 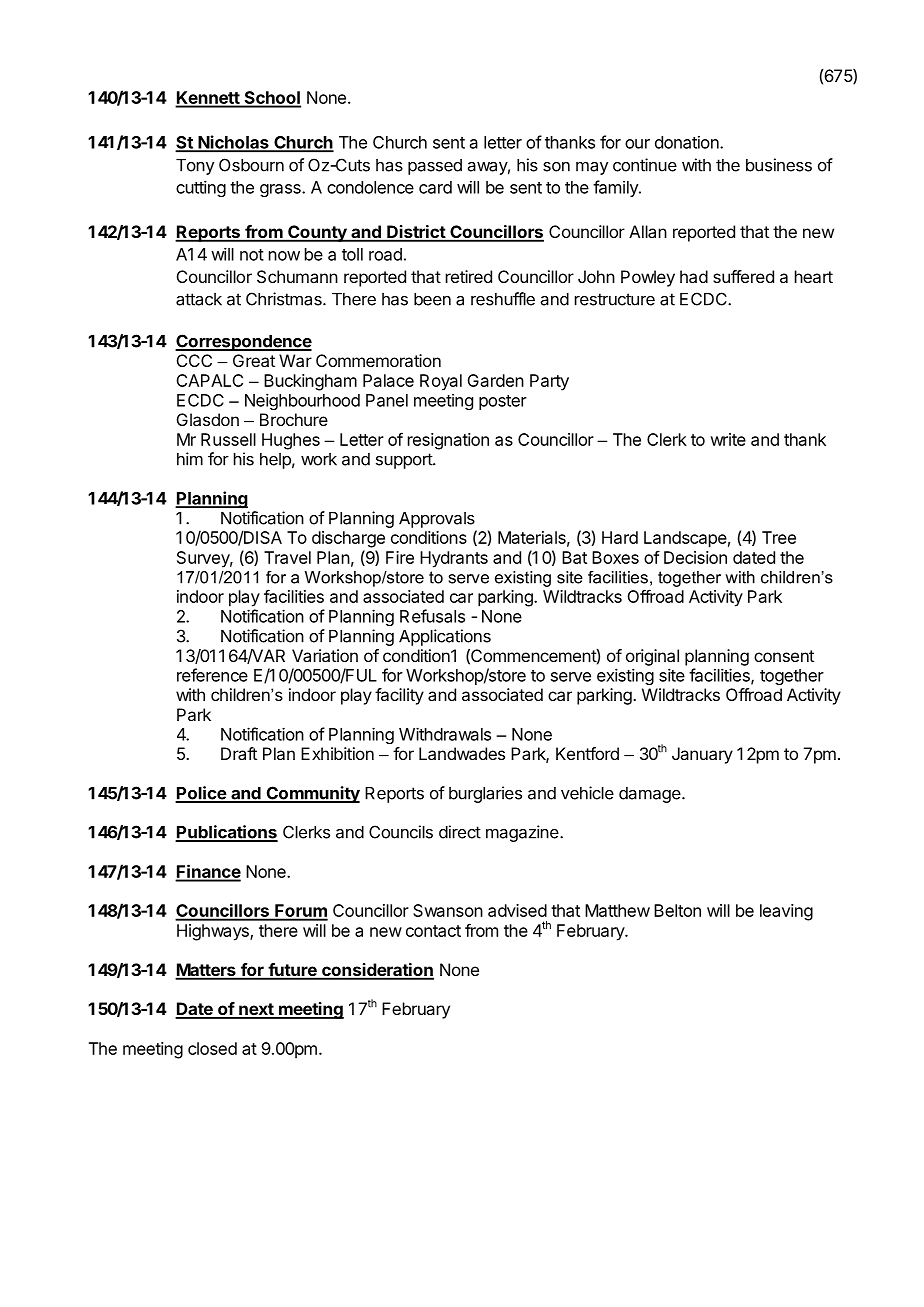 What do you see at coordinates (433, 931) in the screenshot?
I see `contact` at bounding box center [433, 931].
